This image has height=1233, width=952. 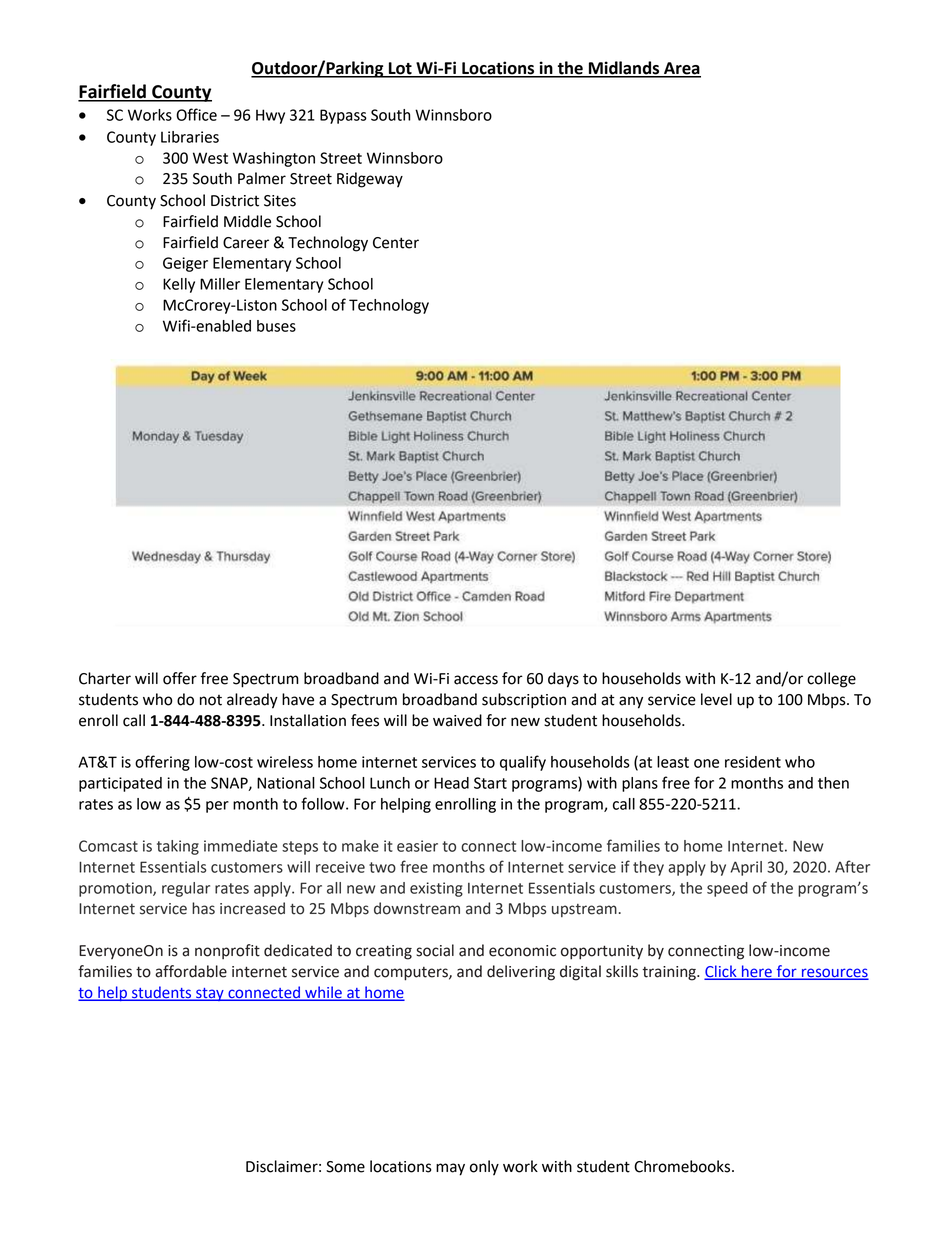 What do you see at coordinates (831, 680) in the image?
I see `college` at bounding box center [831, 680].
